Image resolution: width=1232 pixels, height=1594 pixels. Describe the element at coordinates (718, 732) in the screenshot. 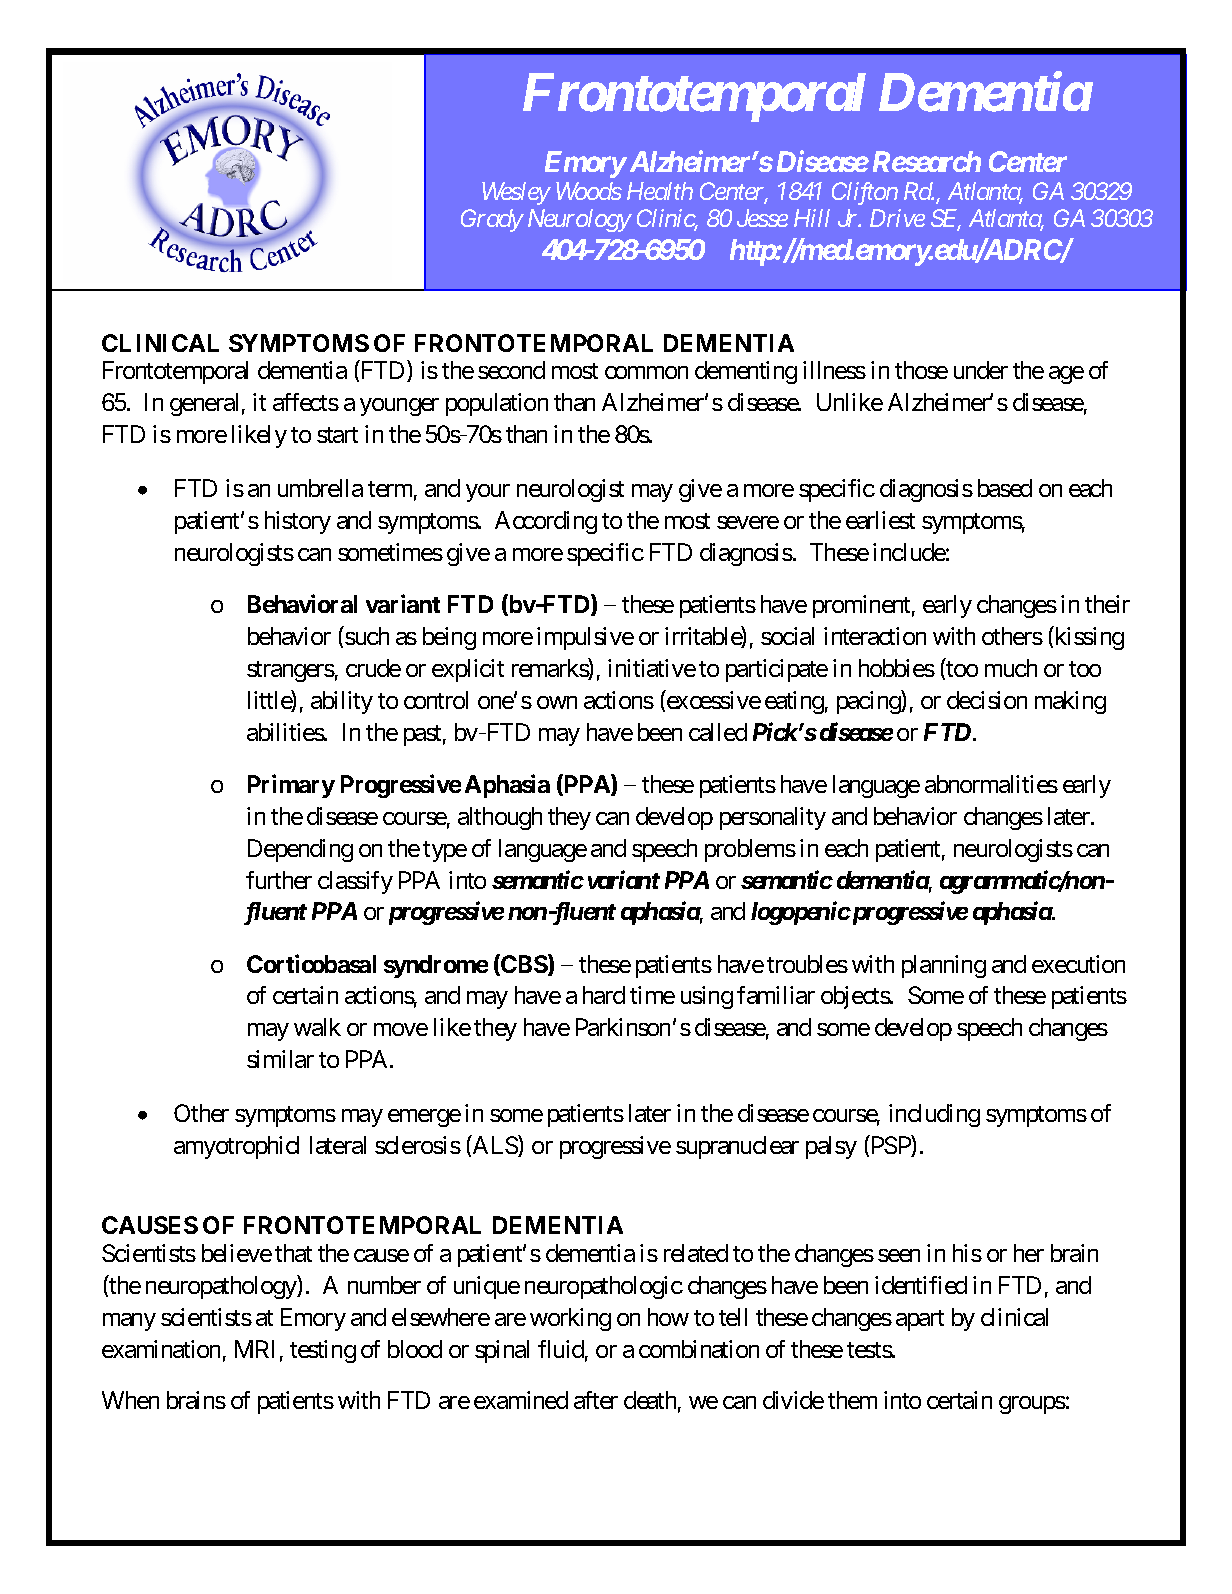

I see `called` at that location.
